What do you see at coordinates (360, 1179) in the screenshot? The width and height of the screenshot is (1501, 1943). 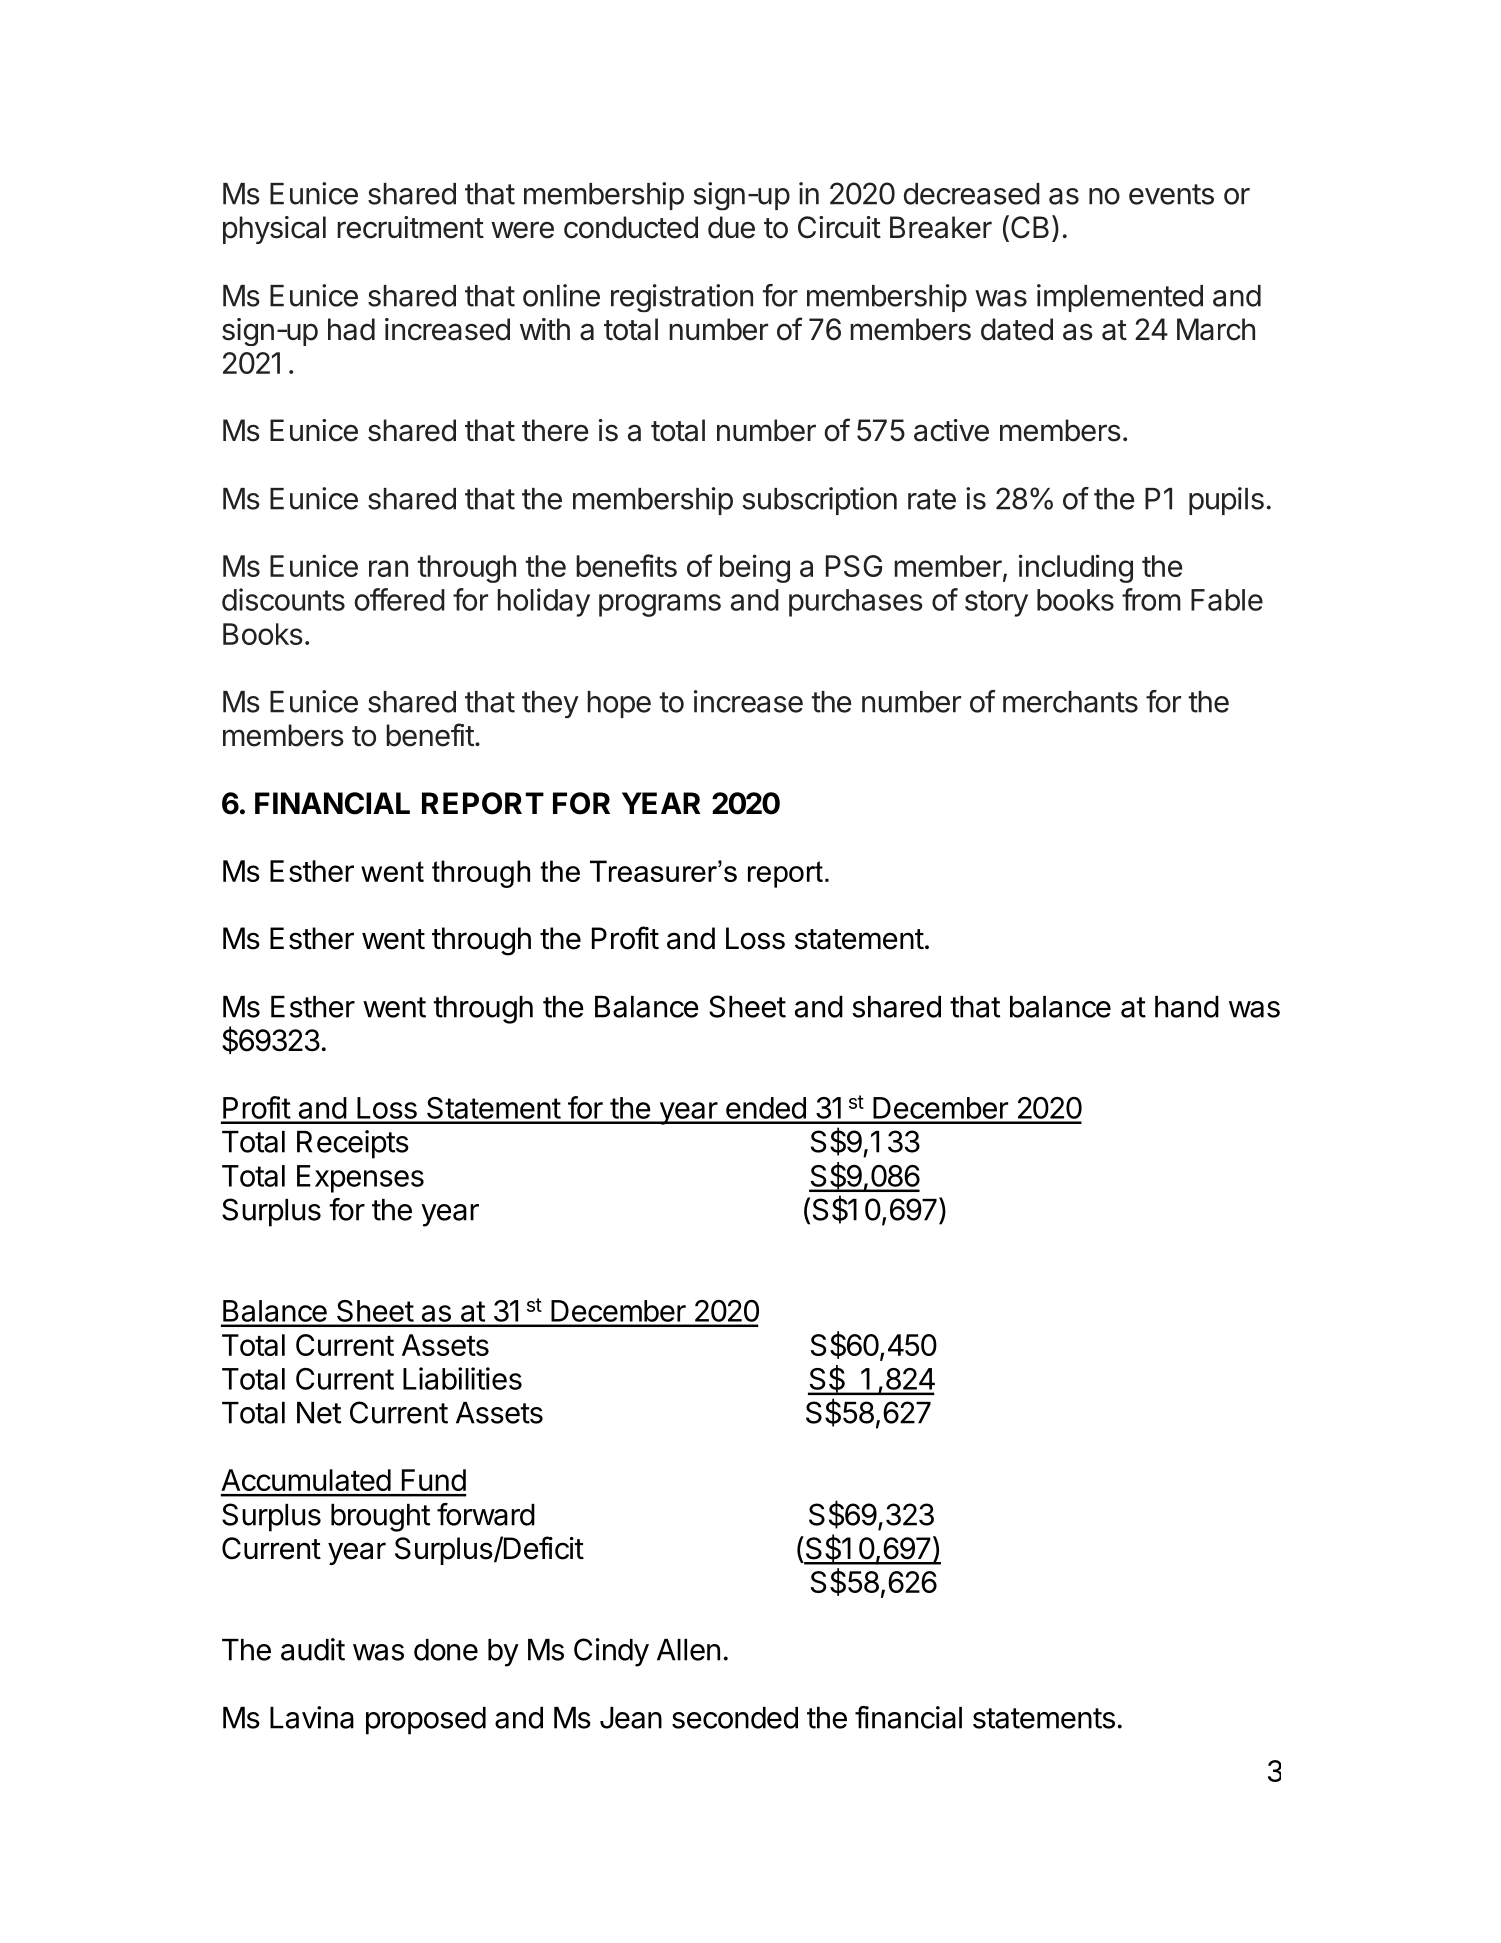 I see `Expenses` at bounding box center [360, 1179].
